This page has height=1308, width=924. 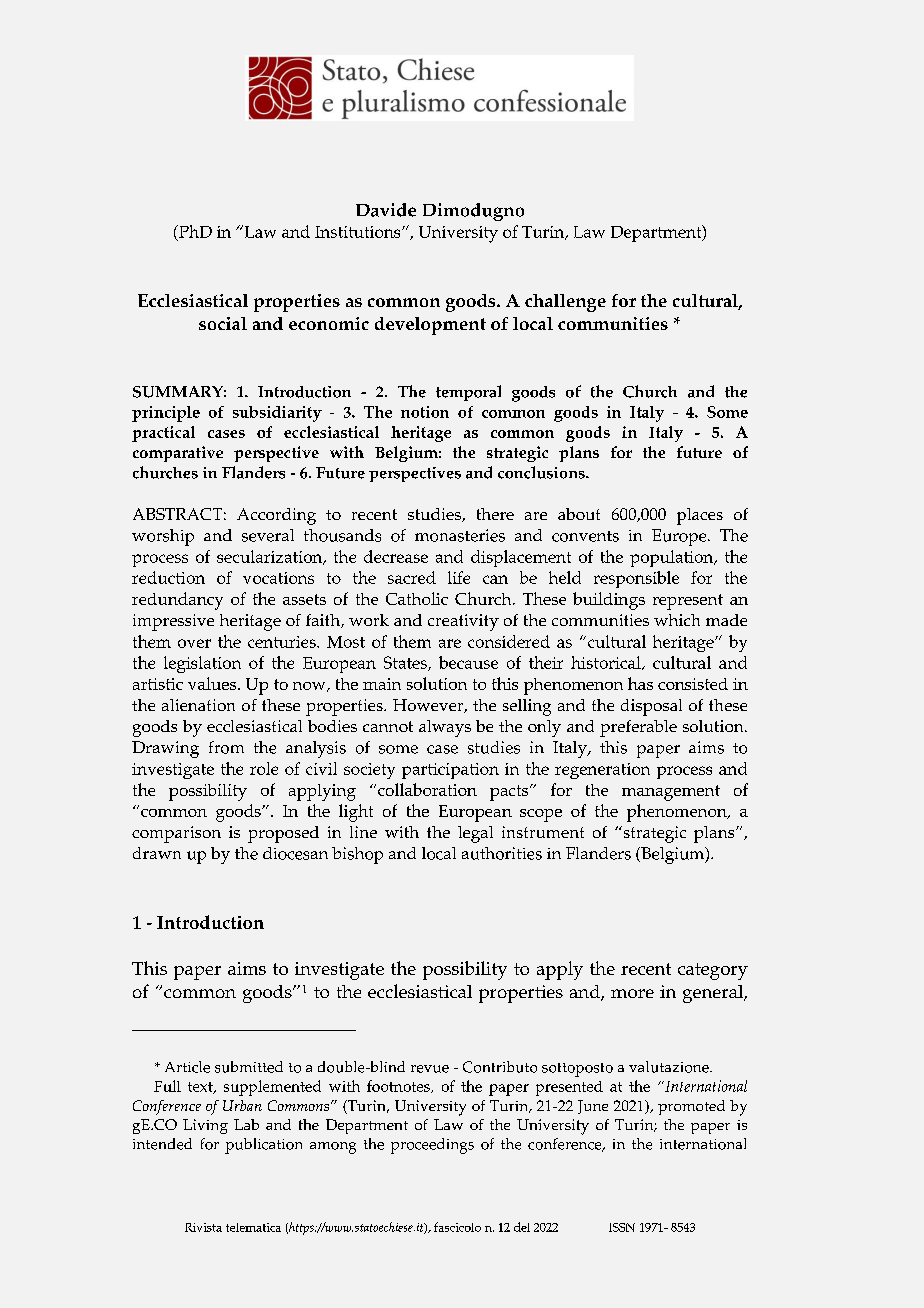 What do you see at coordinates (671, 793) in the page?
I see `management` at bounding box center [671, 793].
